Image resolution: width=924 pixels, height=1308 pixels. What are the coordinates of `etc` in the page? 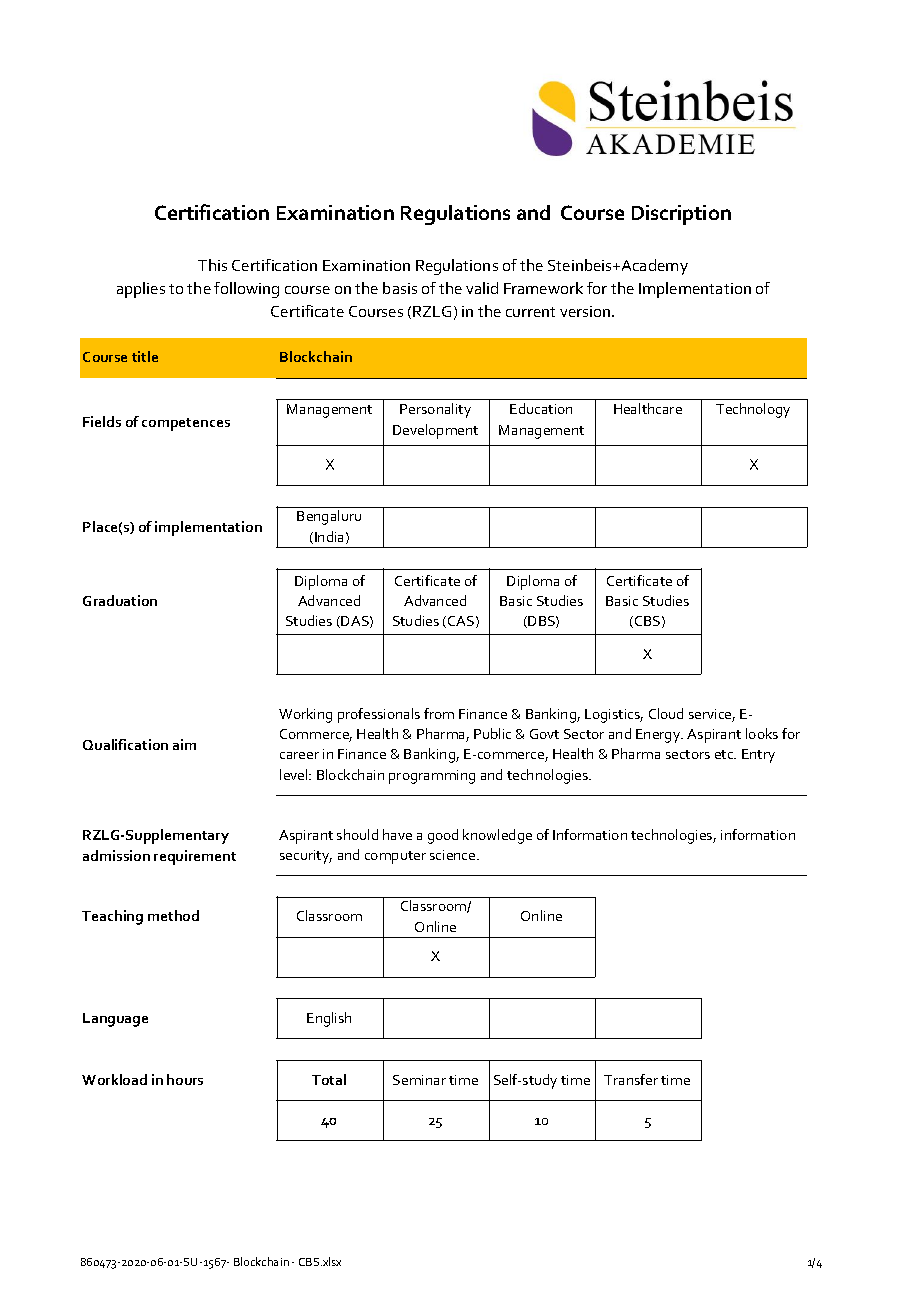 It's located at (725, 754).
